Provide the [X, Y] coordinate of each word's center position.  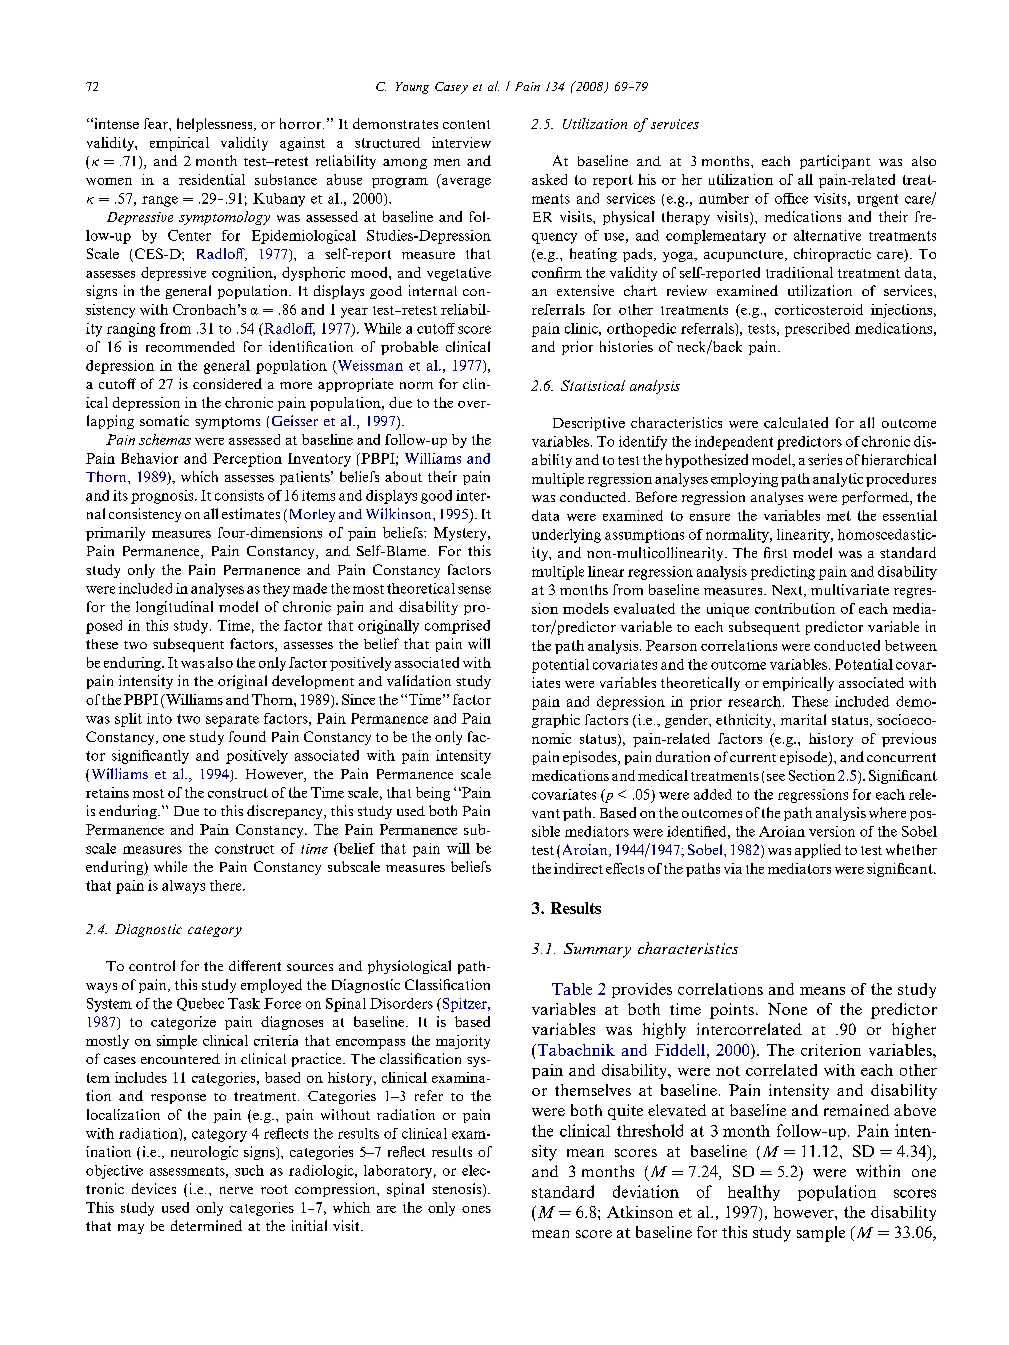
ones [476, 1209]
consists [239, 495]
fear [157, 123]
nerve [236, 1190]
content [466, 124]
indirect [578, 868]
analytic [838, 480]
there [227, 885]
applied [818, 851]
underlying [566, 536]
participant [835, 162]
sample [821, 1234]
